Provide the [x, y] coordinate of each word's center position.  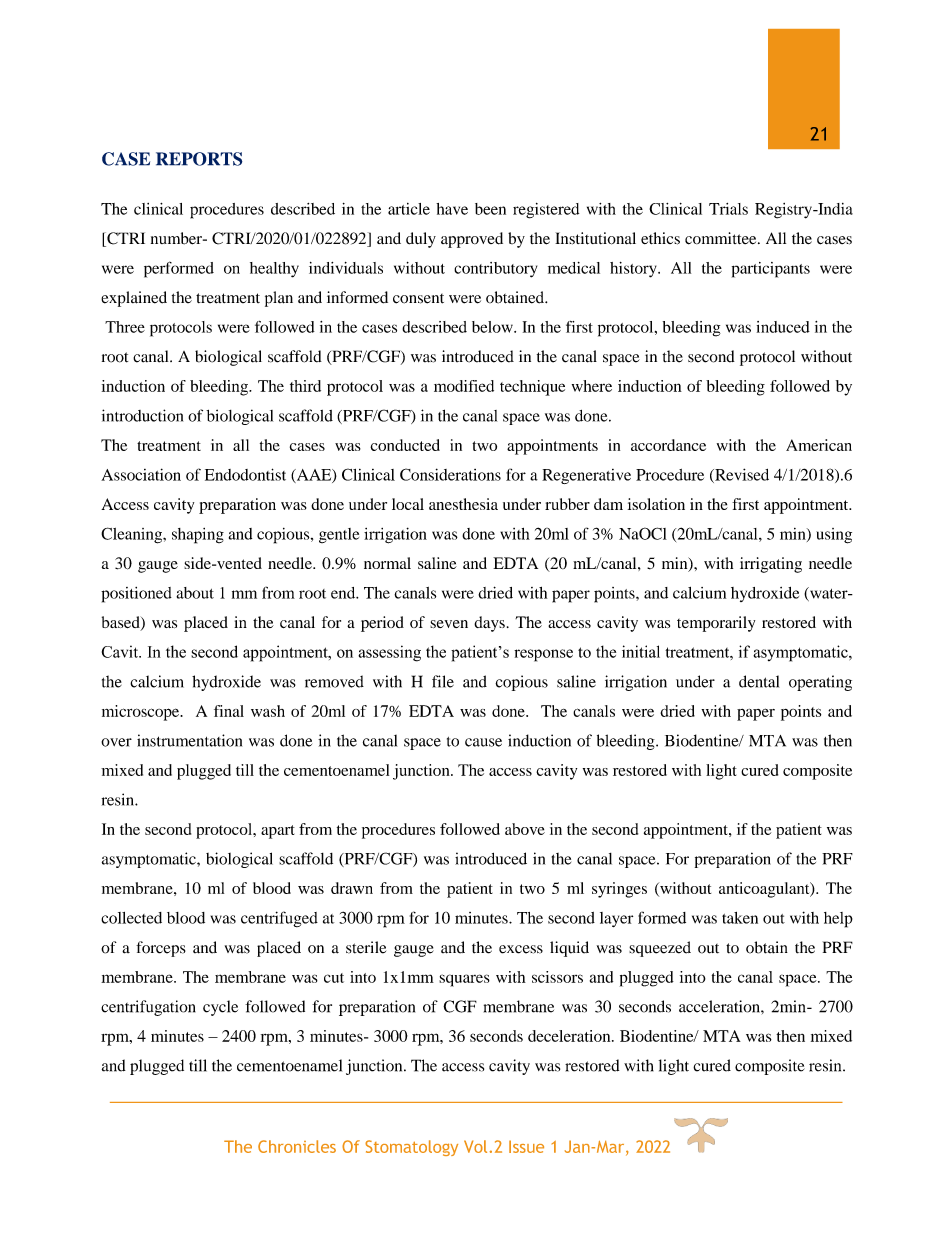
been [490, 209]
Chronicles [297, 1146]
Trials [728, 209]
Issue [526, 1146]
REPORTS [199, 159]
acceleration [720, 1006]
